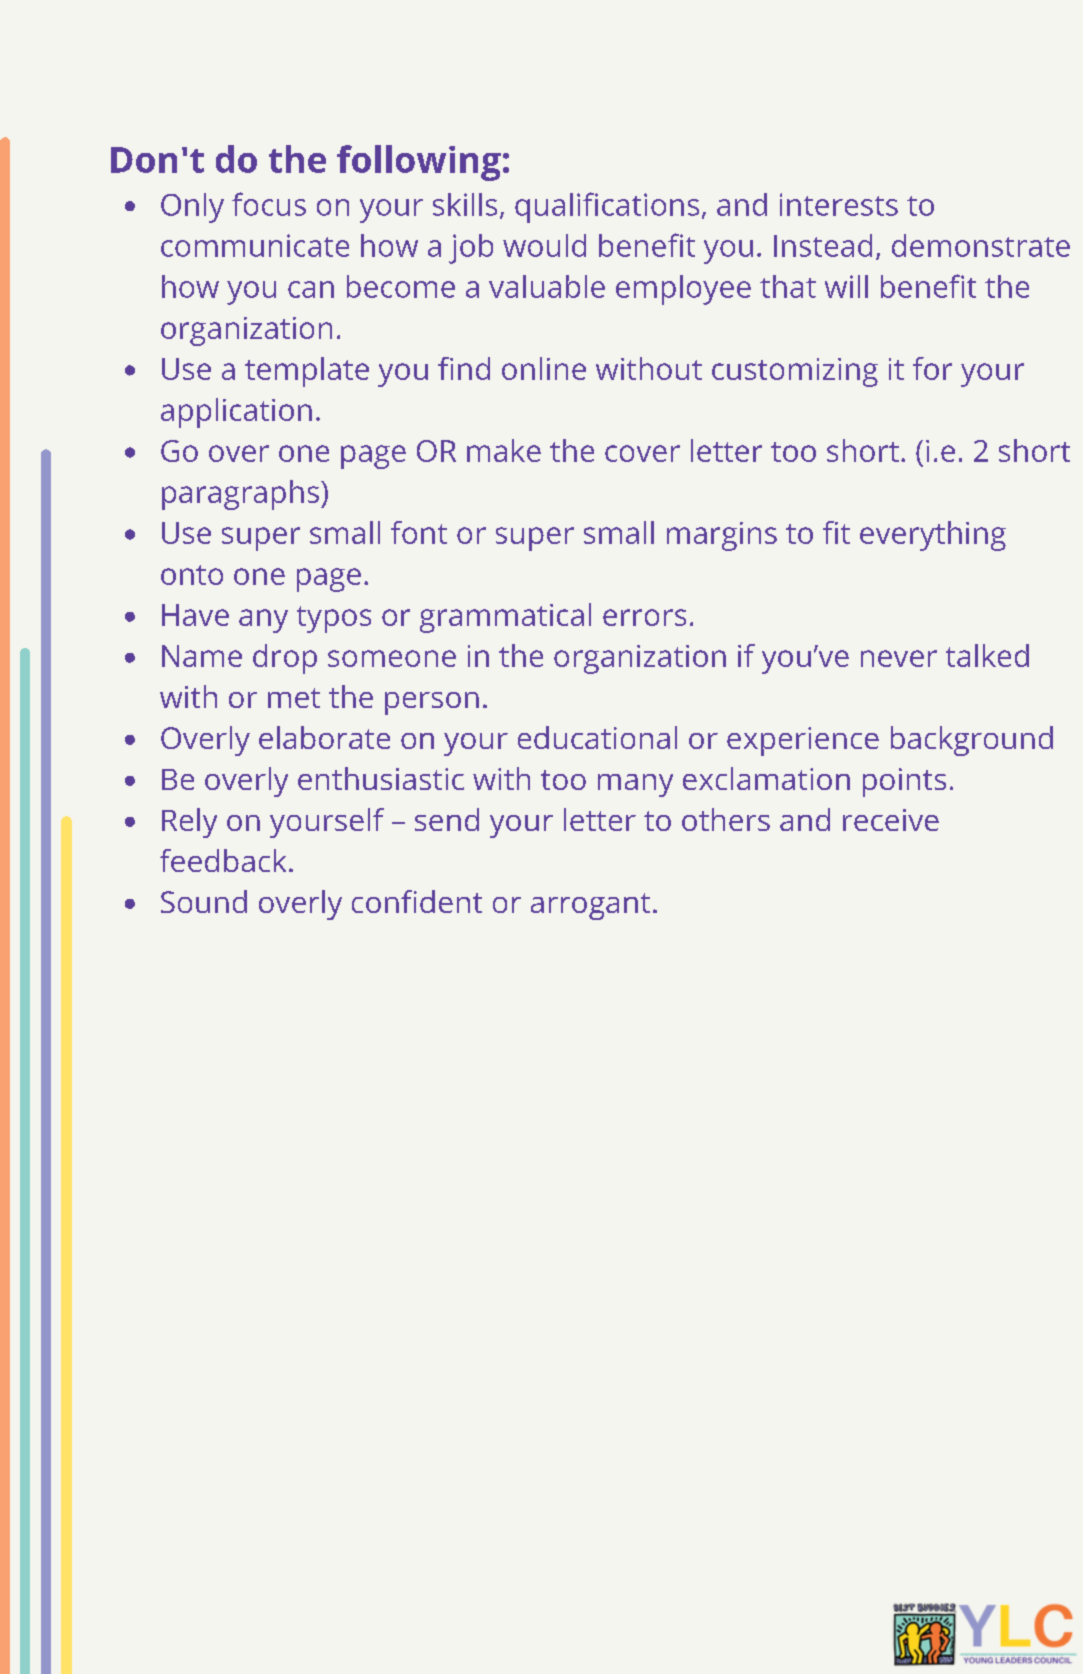  I want to click on paragraphs, so click(240, 495).
